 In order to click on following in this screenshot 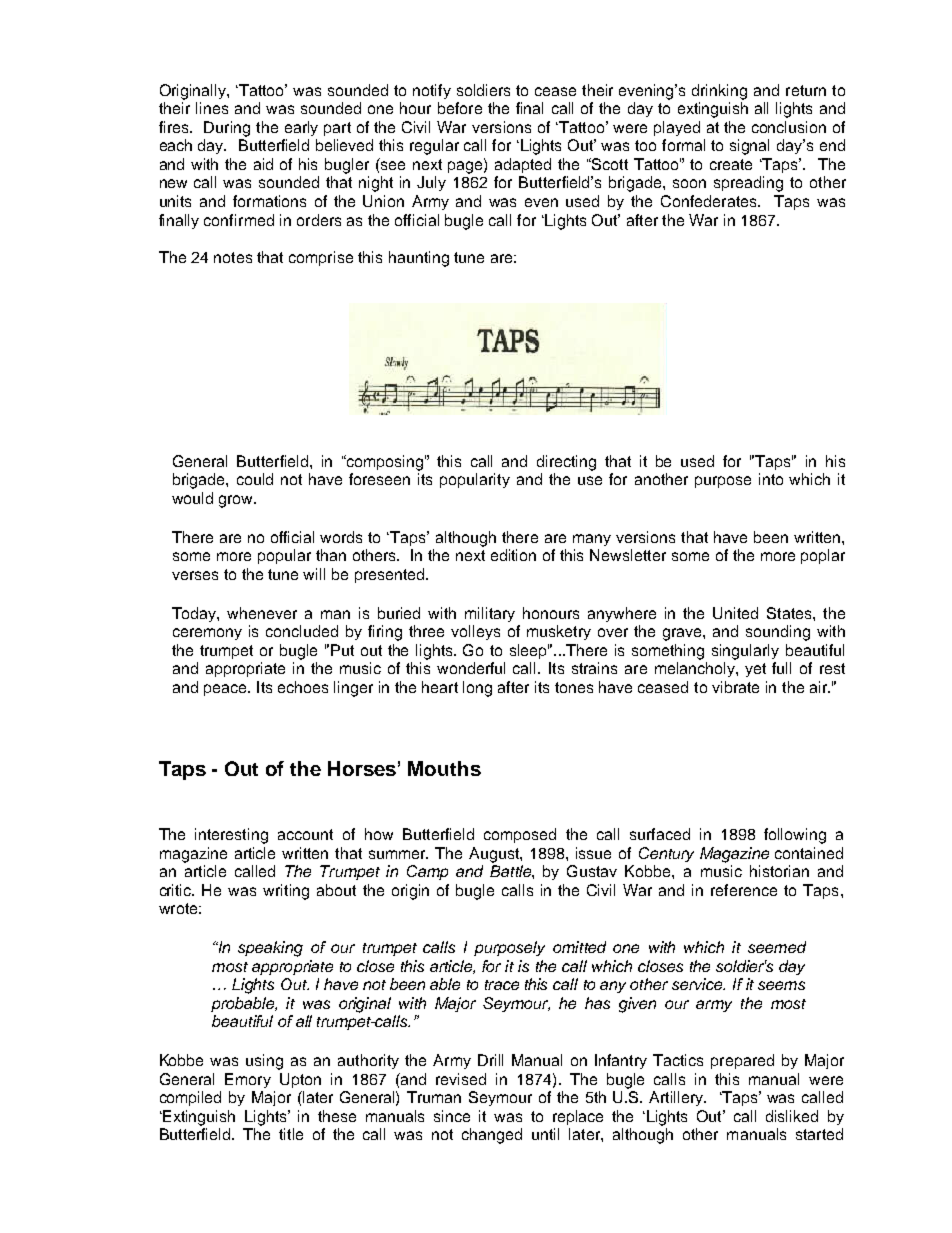, I will do `click(795, 836)`.
